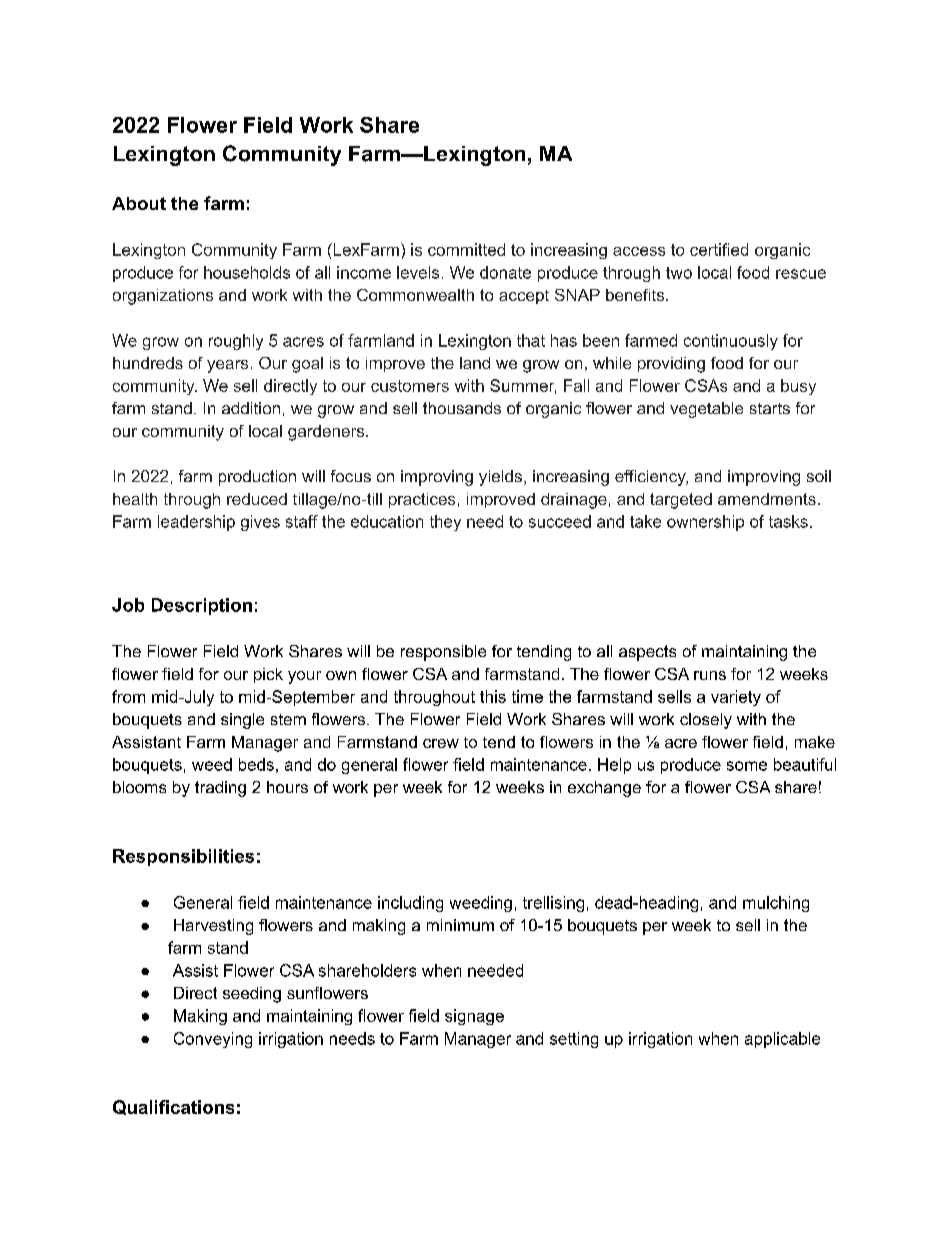 This page has height=1233, width=952. Describe the element at coordinates (196, 523) in the page. I see `leadership` at that location.
